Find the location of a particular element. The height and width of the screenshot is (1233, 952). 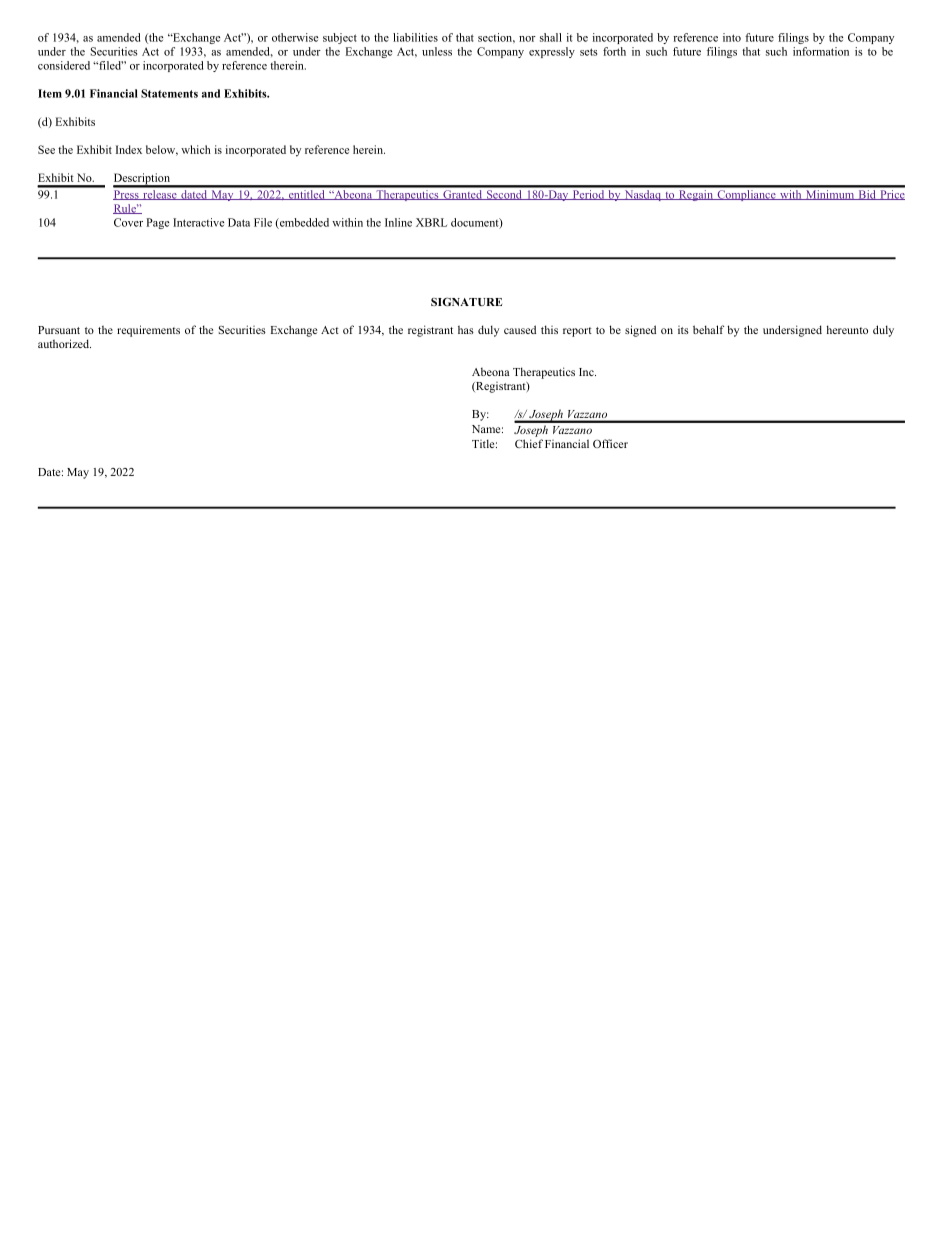

authorized is located at coordinates (64, 343).
